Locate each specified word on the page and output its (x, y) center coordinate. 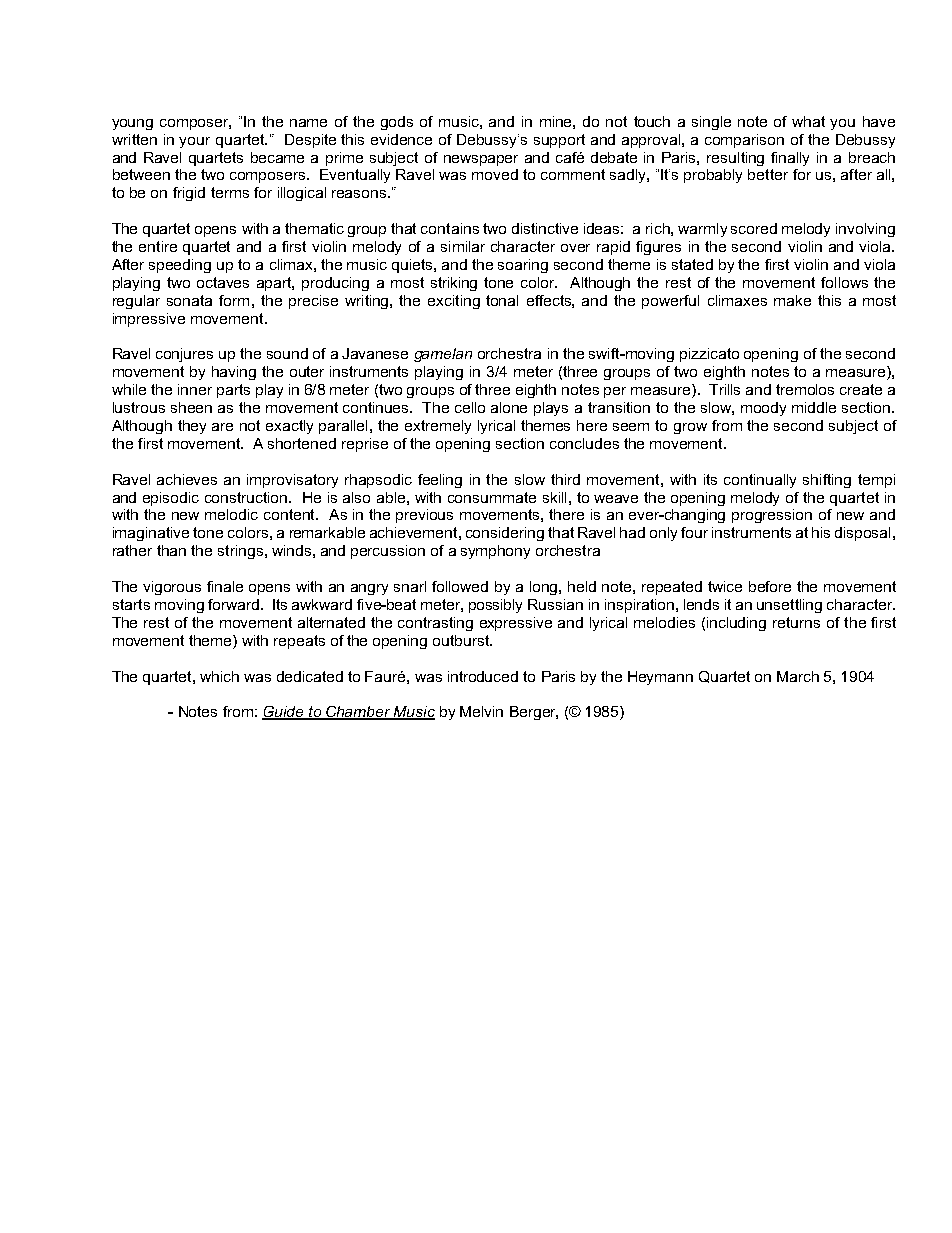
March (798, 676)
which (219, 676)
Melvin (481, 711)
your (194, 142)
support (559, 141)
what (808, 121)
